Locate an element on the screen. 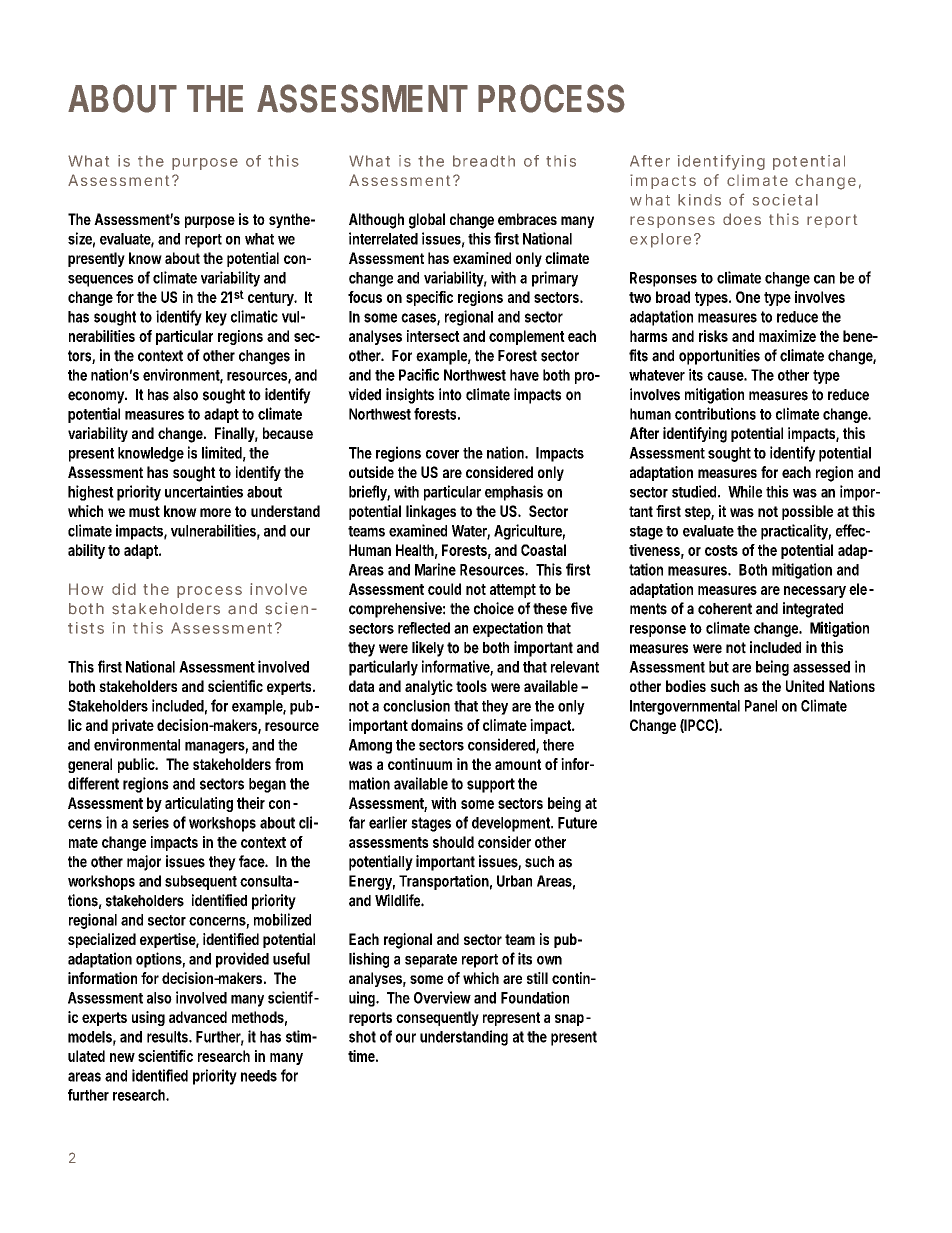 Image resolution: width=952 pixels, height=1233 pixels. kinds is located at coordinates (699, 200).
